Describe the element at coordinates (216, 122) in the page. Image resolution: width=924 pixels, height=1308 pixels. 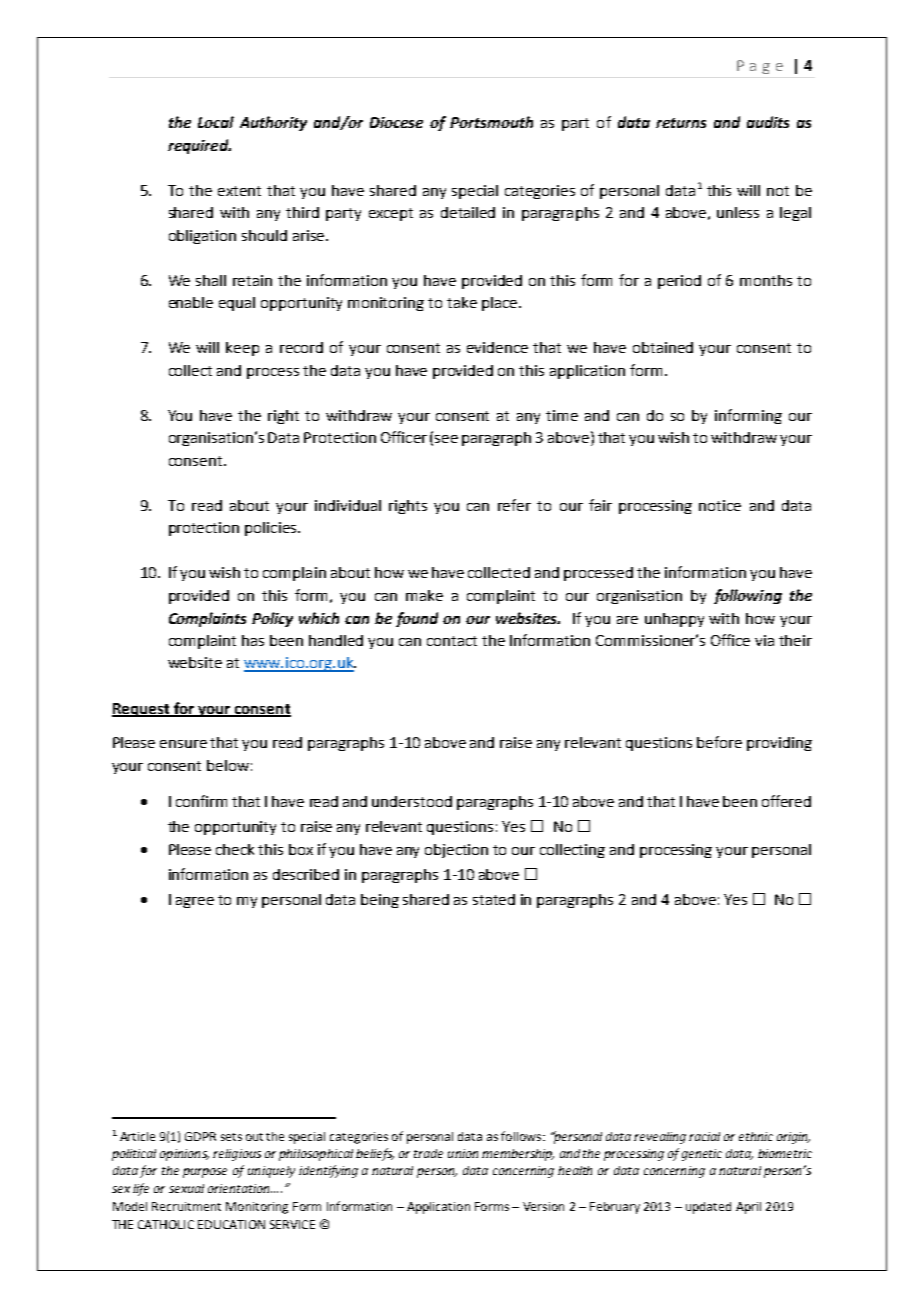
I see `Local` at that location.
